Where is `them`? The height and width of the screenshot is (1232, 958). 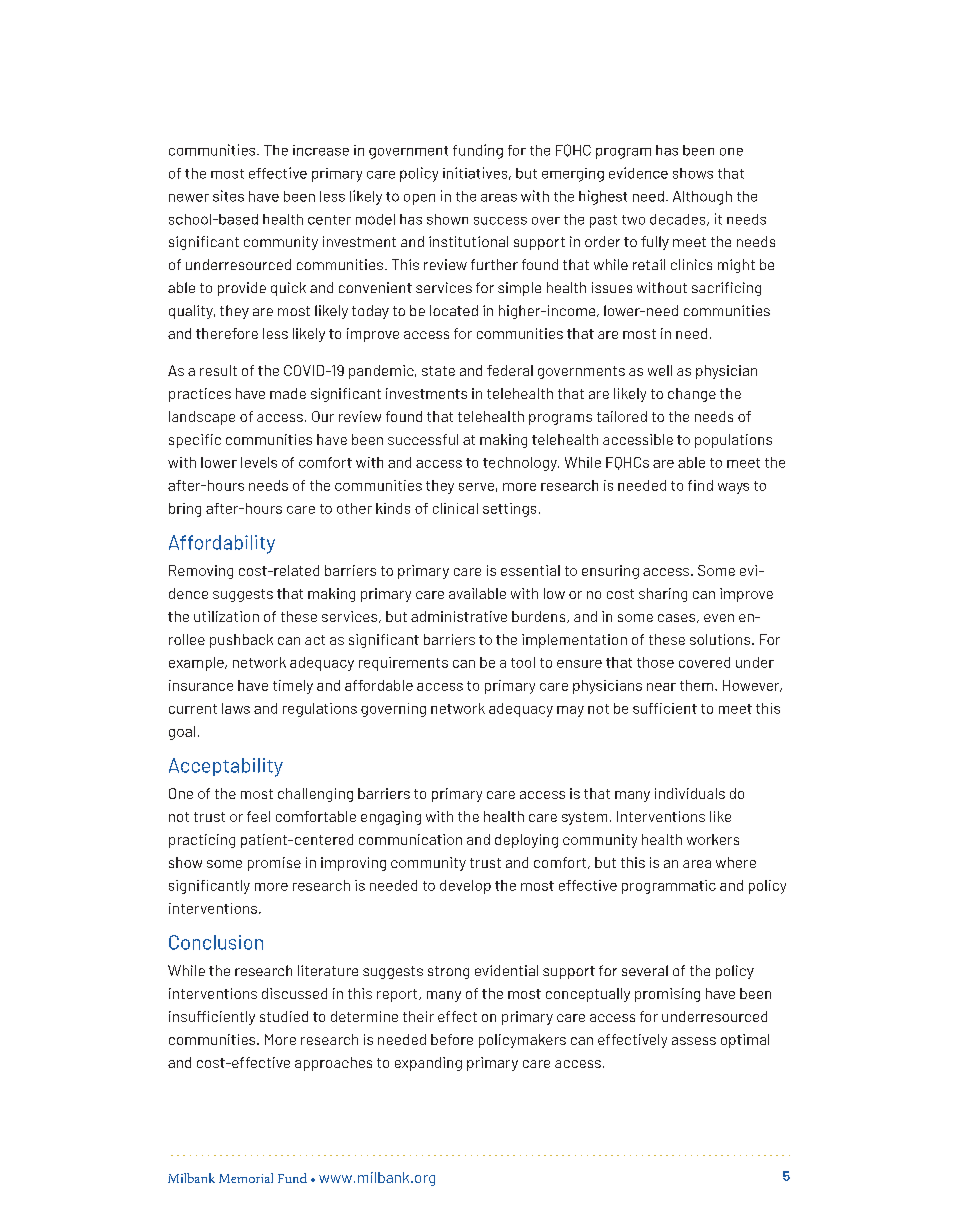
them is located at coordinates (698, 685).
